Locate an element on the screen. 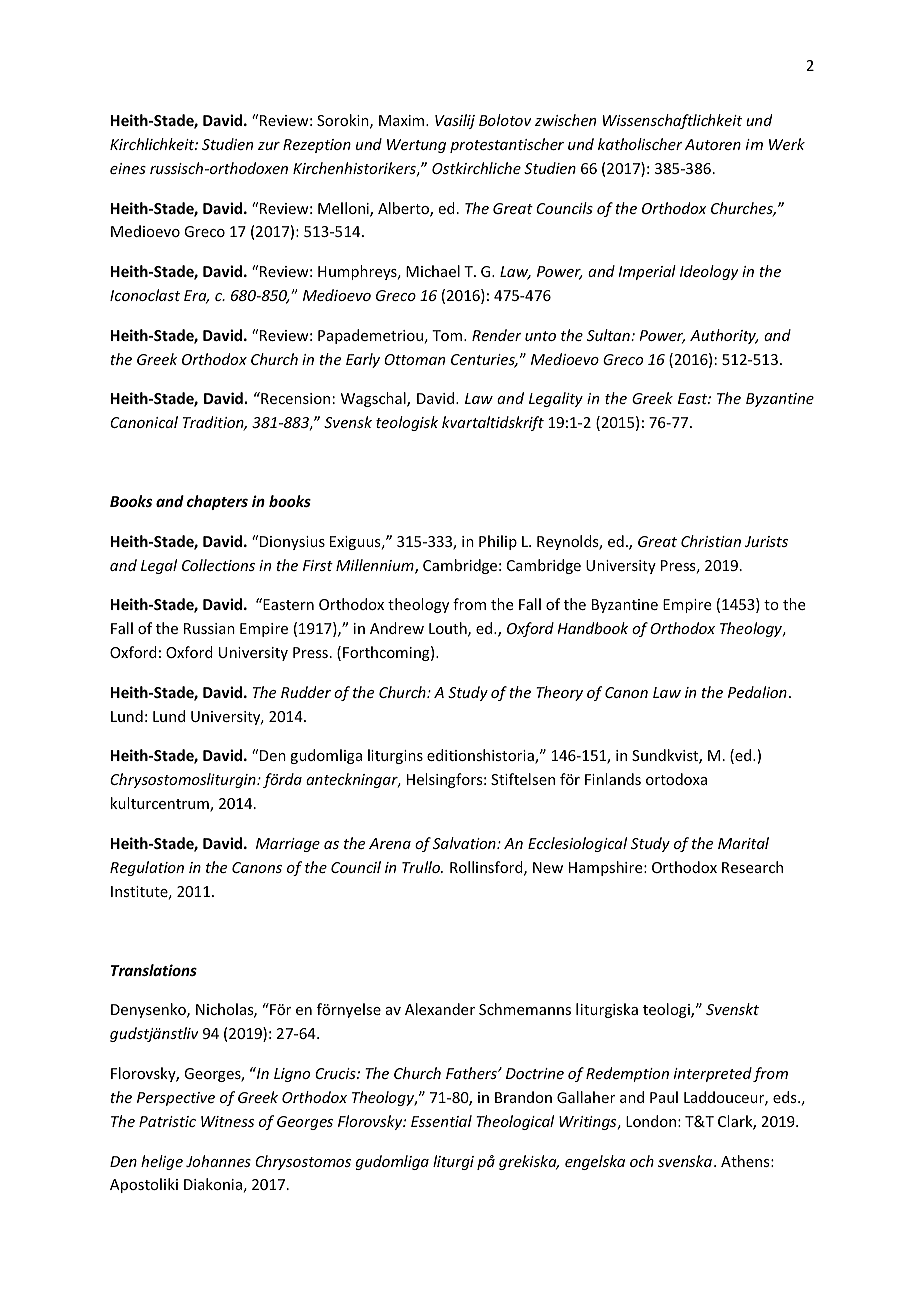  Andrew is located at coordinates (397, 628).
